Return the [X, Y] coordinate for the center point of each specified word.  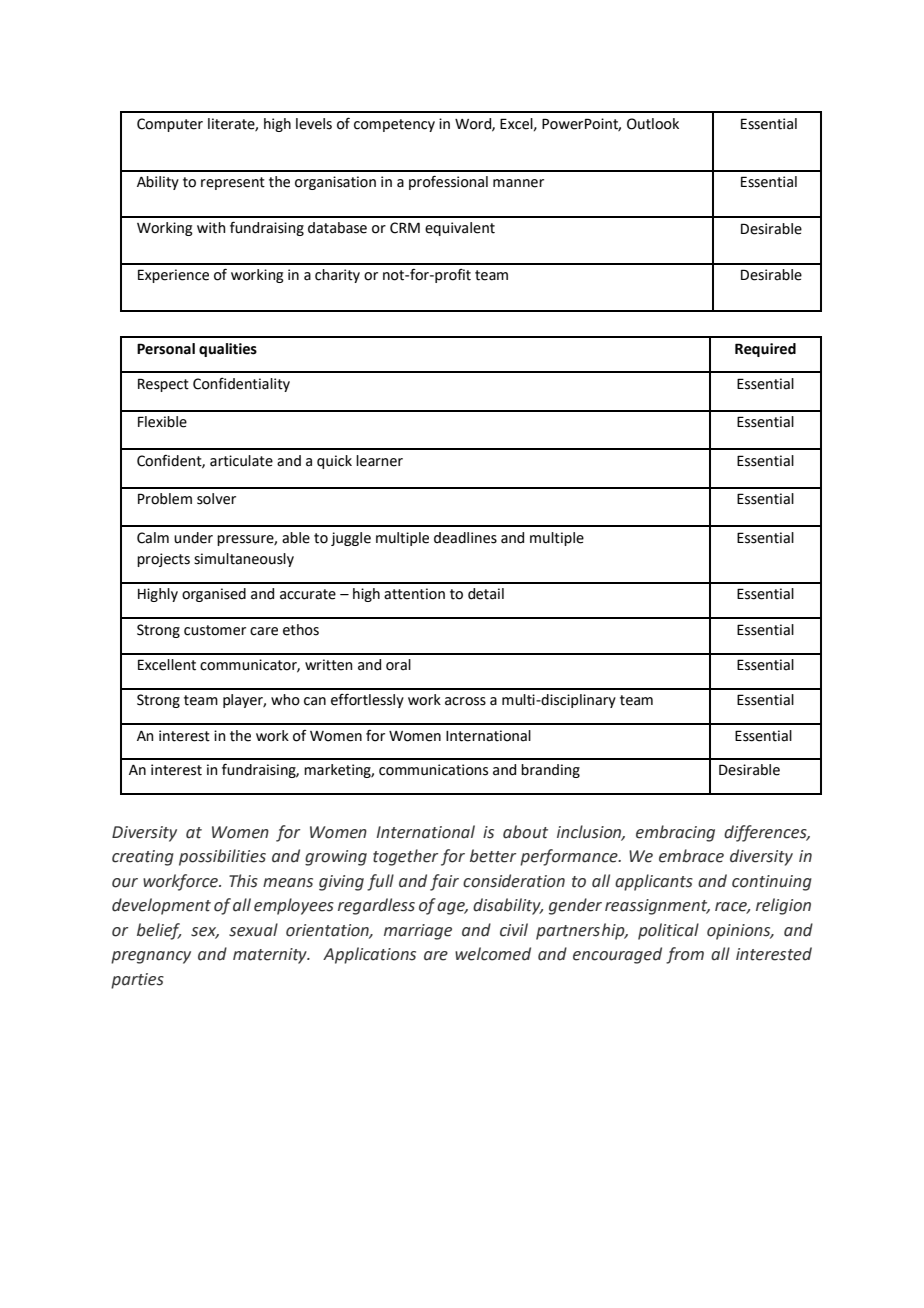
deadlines [465, 538]
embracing [675, 833]
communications [433, 770]
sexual [253, 930]
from [685, 955]
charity [337, 276]
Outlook [653, 124]
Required [765, 350]
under [193, 538]
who [285, 700]
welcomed [493, 954]
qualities [228, 350]
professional [448, 182]
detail [486, 594]
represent [233, 183]
